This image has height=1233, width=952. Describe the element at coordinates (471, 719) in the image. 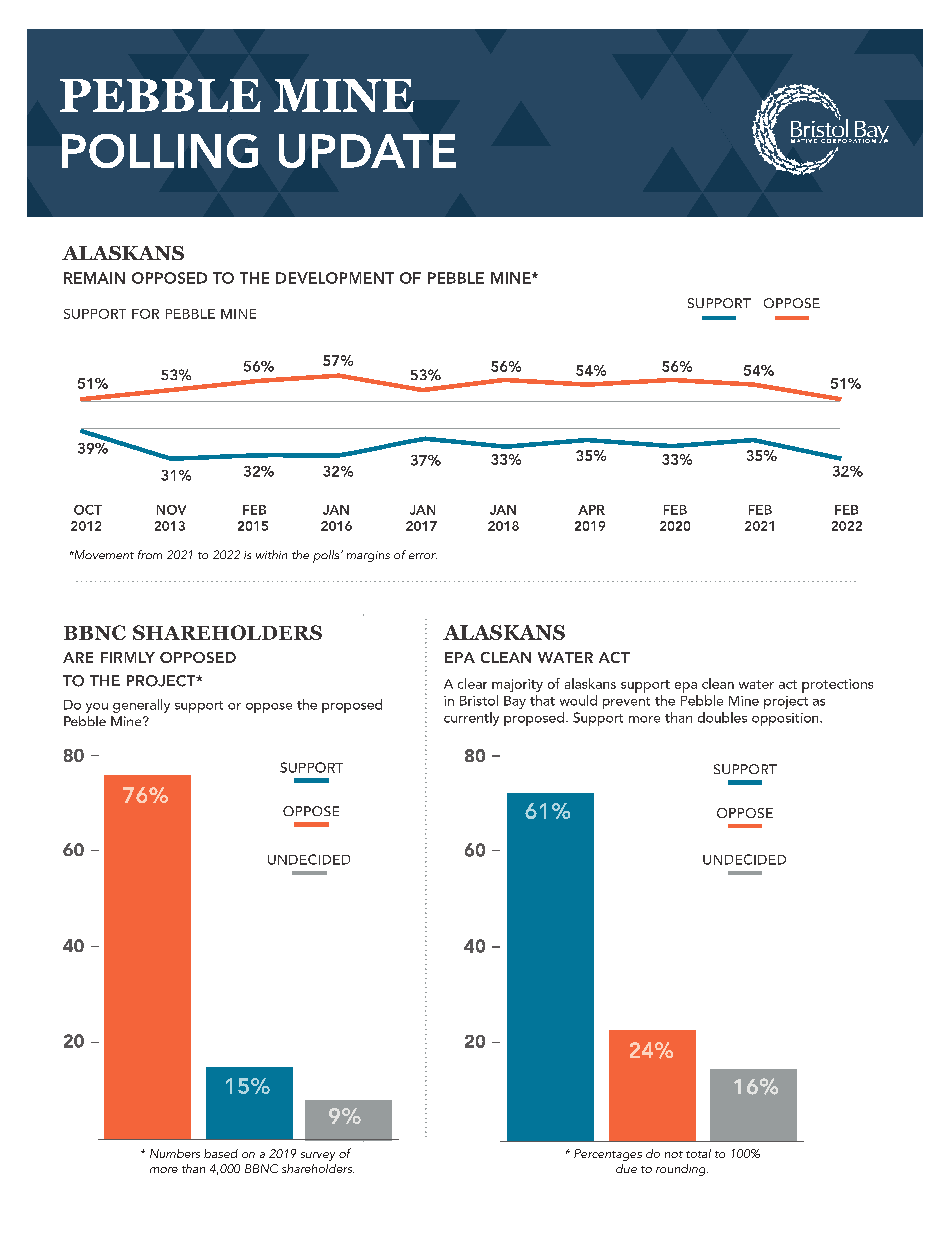

I see `currently` at that location.
